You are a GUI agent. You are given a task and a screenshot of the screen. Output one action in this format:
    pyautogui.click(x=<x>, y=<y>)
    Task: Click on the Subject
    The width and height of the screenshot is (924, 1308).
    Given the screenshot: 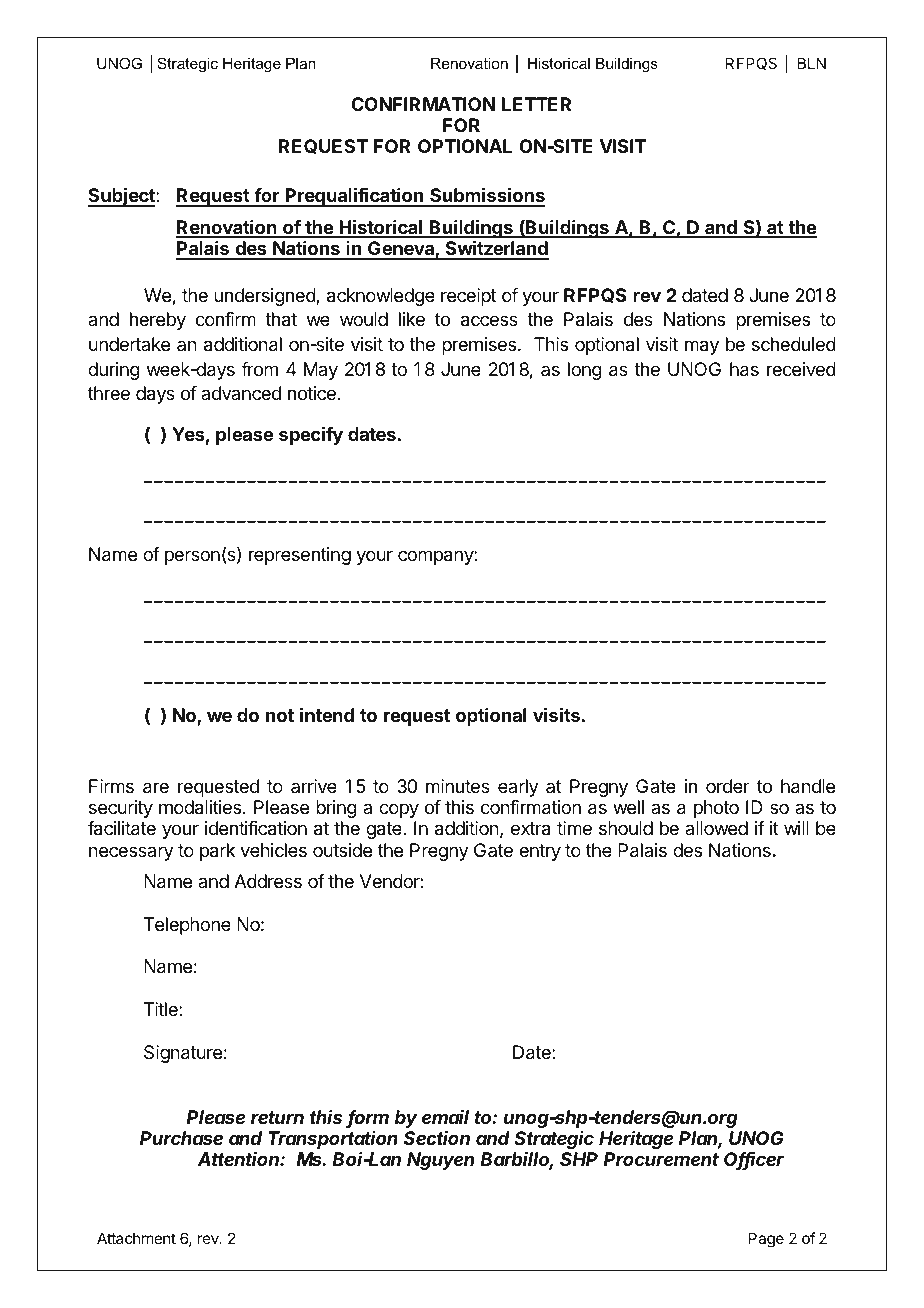 What is the action you would take?
    pyautogui.click(x=122, y=197)
